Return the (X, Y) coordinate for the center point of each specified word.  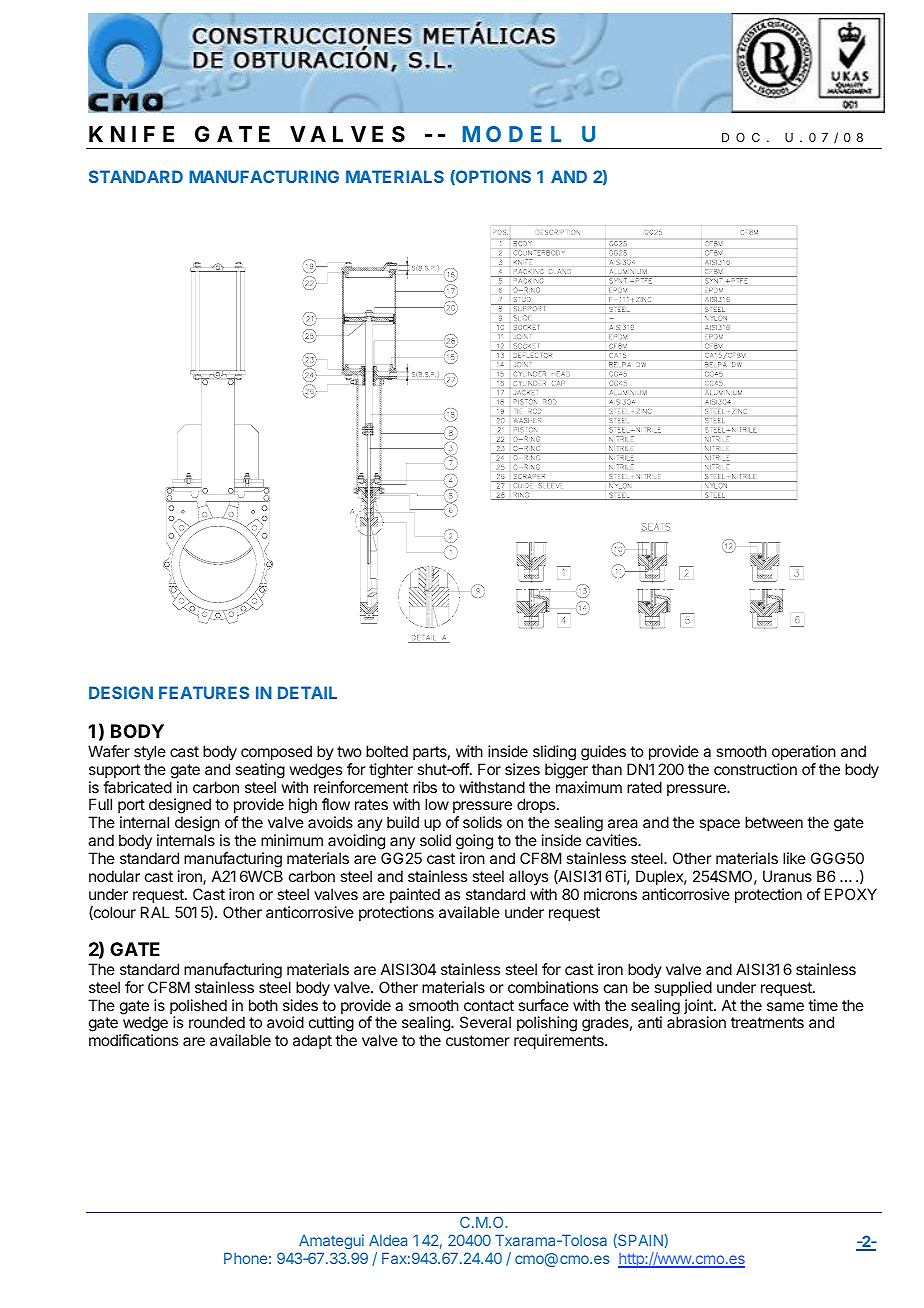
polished (198, 1008)
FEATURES (204, 692)
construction (755, 769)
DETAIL (307, 692)
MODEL (511, 134)
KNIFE (131, 134)
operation (804, 752)
